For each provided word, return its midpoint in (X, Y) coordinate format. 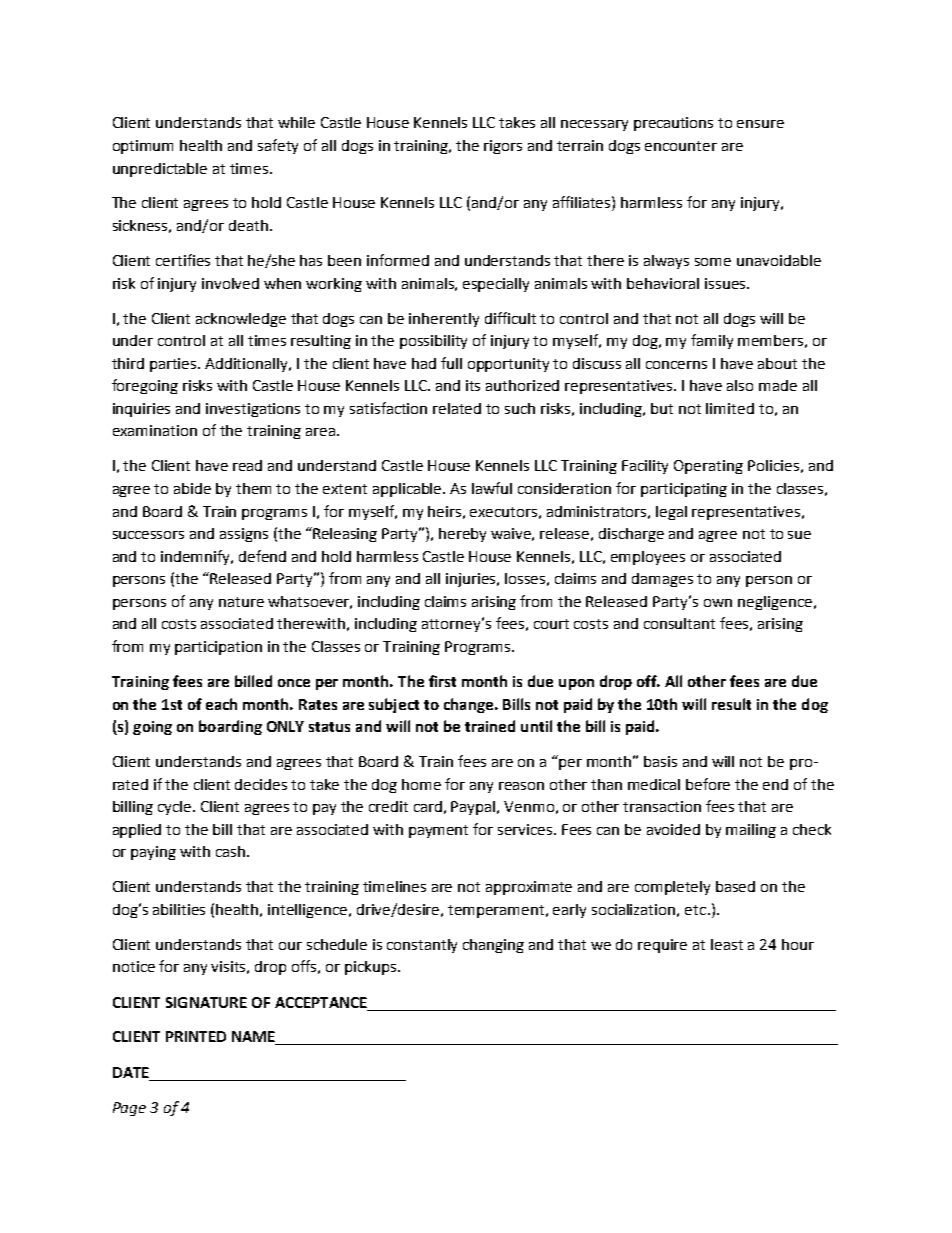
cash (232, 851)
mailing (751, 831)
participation (218, 648)
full (451, 363)
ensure (760, 124)
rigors (503, 147)
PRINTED (196, 1036)
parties (174, 365)
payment (438, 831)
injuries (472, 580)
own (718, 603)
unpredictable (160, 170)
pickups (372, 968)
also (740, 385)
